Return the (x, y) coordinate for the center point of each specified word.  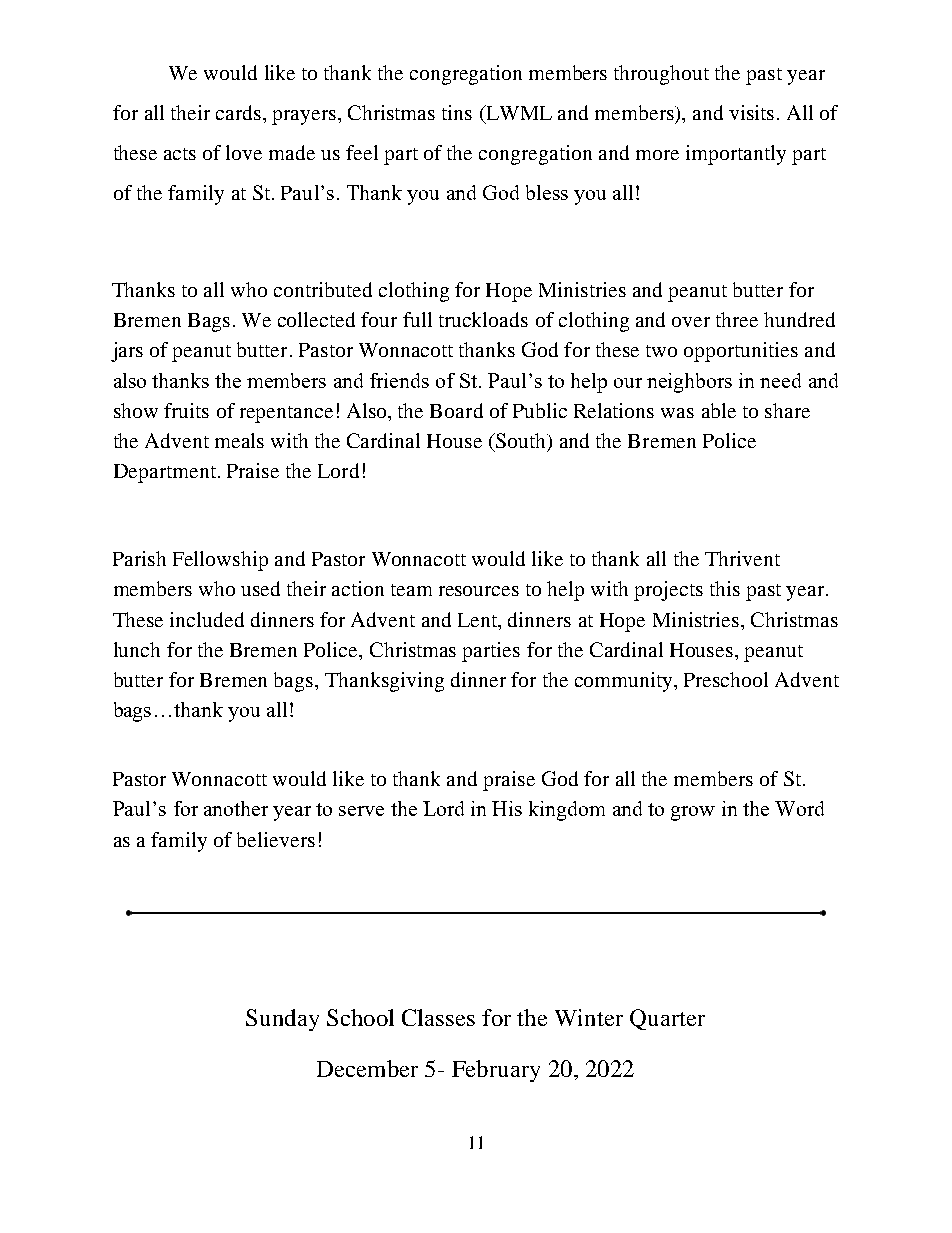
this (725, 588)
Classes (438, 1017)
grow (693, 813)
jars (127, 352)
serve (361, 811)
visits (751, 112)
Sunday (282, 1020)
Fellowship (220, 561)
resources (479, 591)
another (236, 808)
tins (457, 112)
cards (240, 112)
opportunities (741, 352)
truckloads (483, 319)
